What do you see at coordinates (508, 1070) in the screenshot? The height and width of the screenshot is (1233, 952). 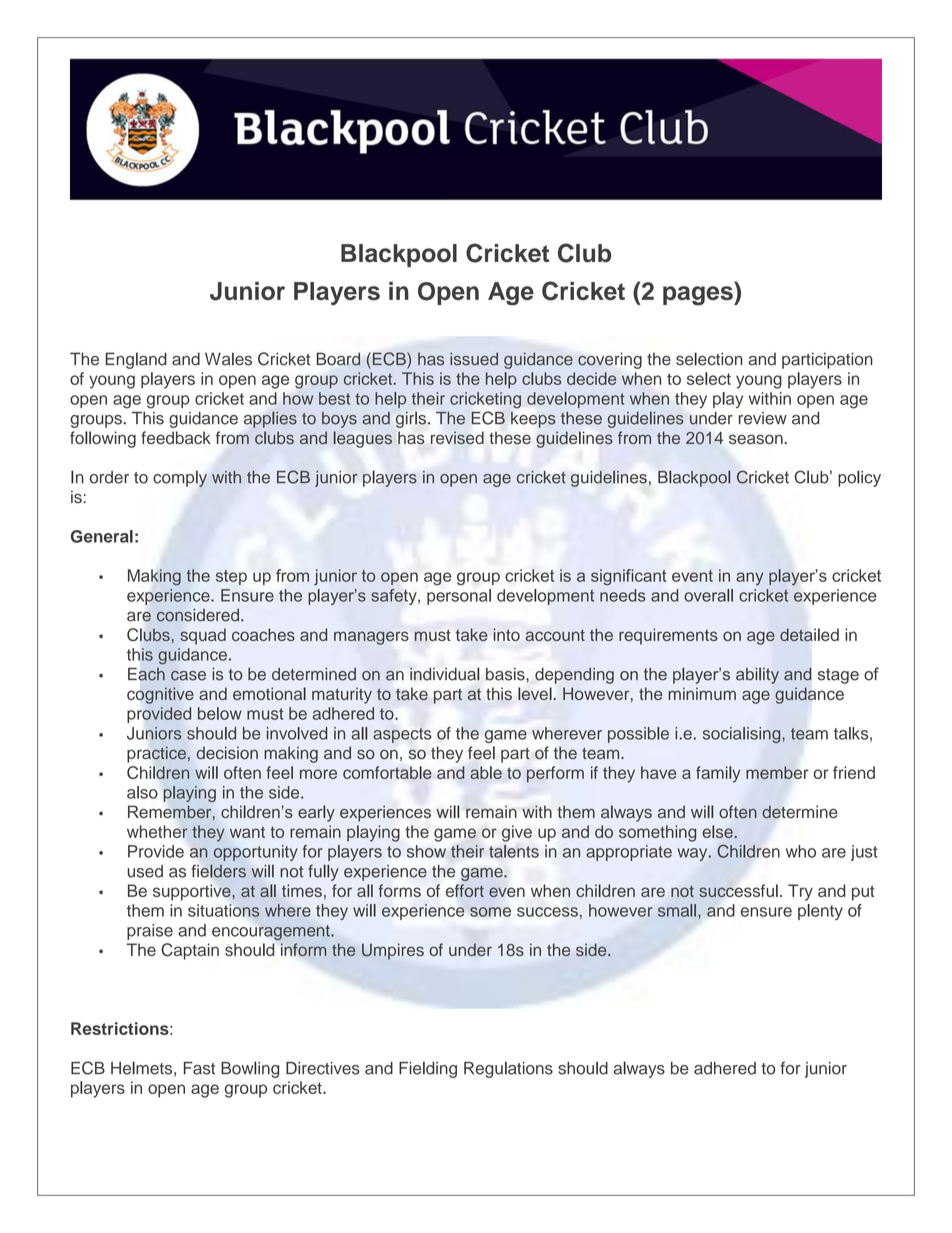 I see `Regulations` at bounding box center [508, 1070].
